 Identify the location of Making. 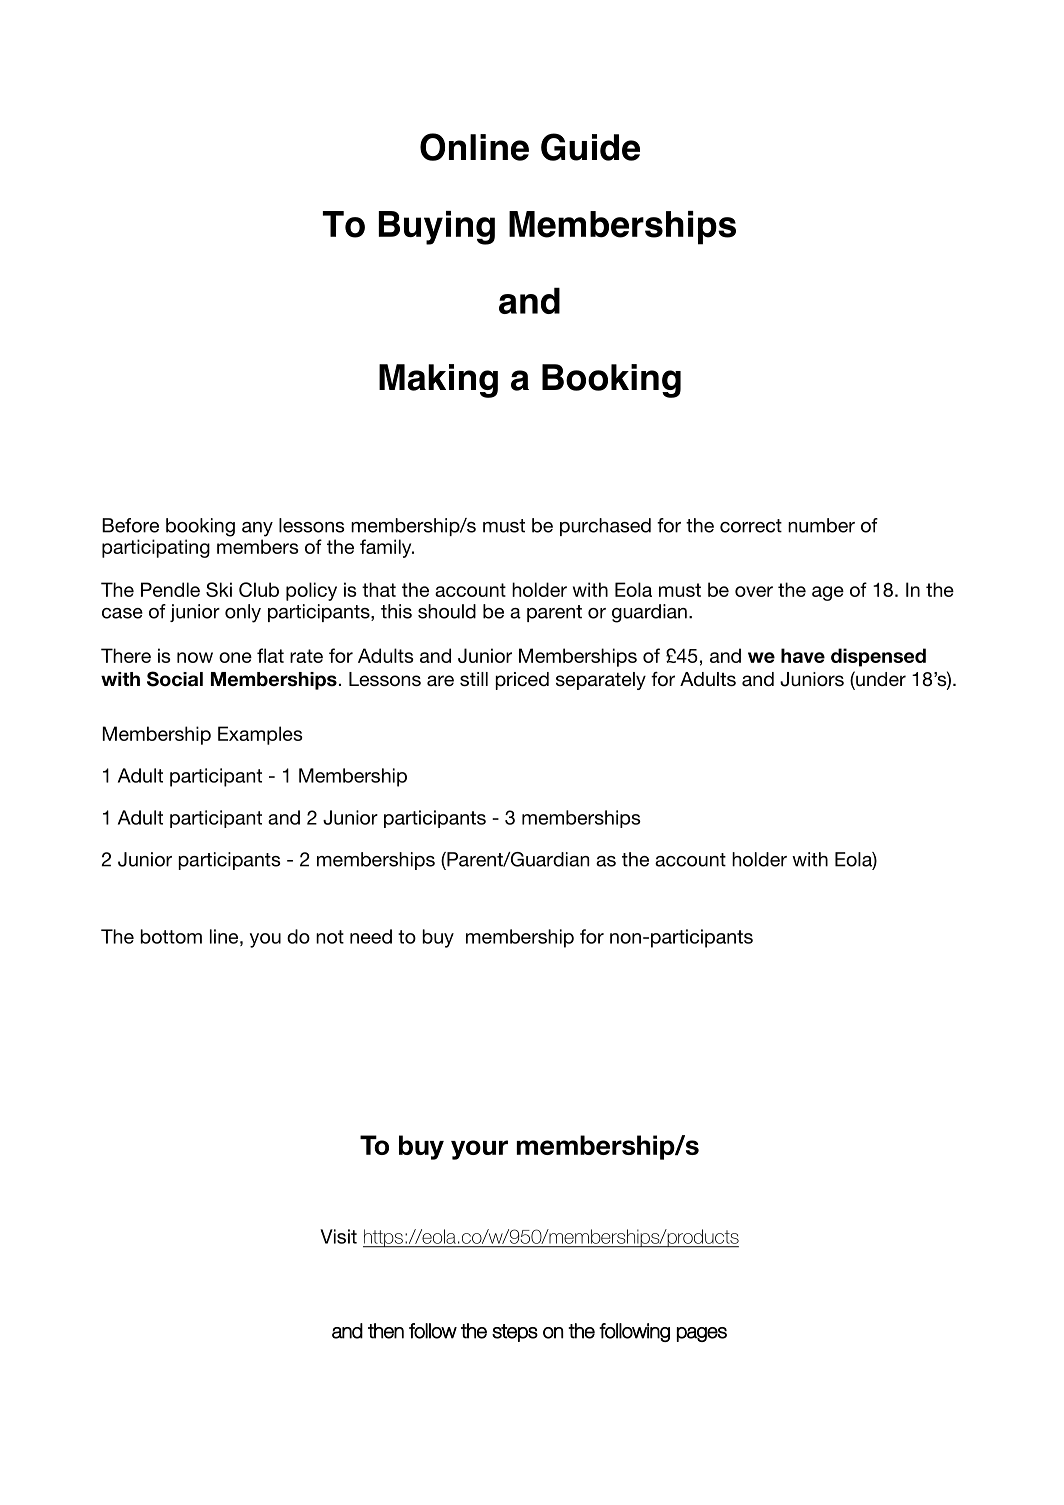
(438, 381).
